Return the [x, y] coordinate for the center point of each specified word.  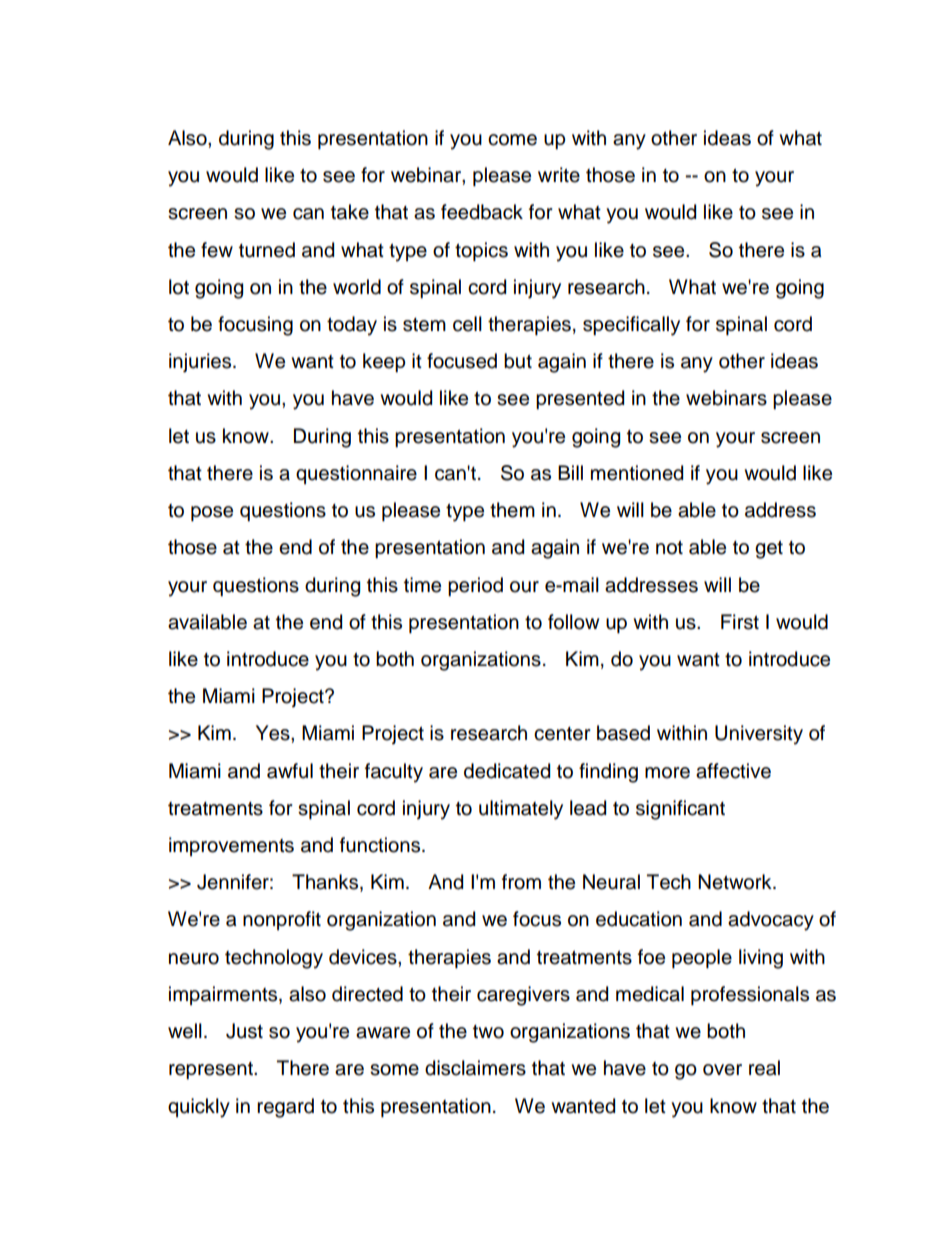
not [669, 547]
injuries [201, 363]
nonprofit [282, 920]
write [559, 175]
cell [467, 324]
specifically [631, 326]
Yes [274, 733]
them [512, 510]
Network [736, 882]
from [521, 882]
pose [212, 513]
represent [212, 1070]
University [759, 735]
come [512, 140]
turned [267, 250]
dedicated [507, 771]
